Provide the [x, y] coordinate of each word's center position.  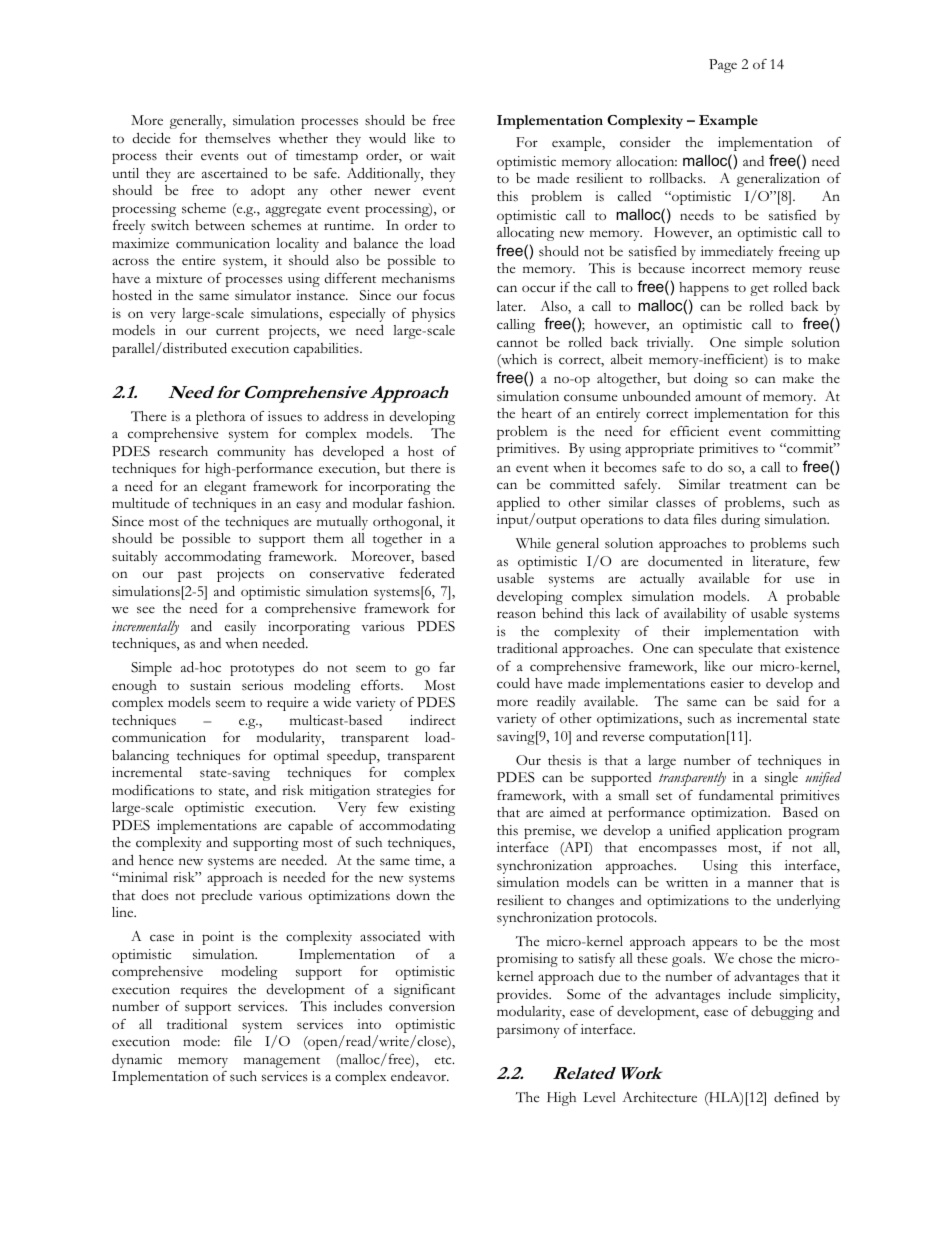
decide [151, 138]
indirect [433, 720]
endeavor [420, 1076]
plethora [221, 418]
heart [537, 413]
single [781, 779]
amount [718, 397]
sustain [210, 685]
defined [796, 1097]
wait [442, 155]
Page [723, 66]
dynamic [137, 1061]
